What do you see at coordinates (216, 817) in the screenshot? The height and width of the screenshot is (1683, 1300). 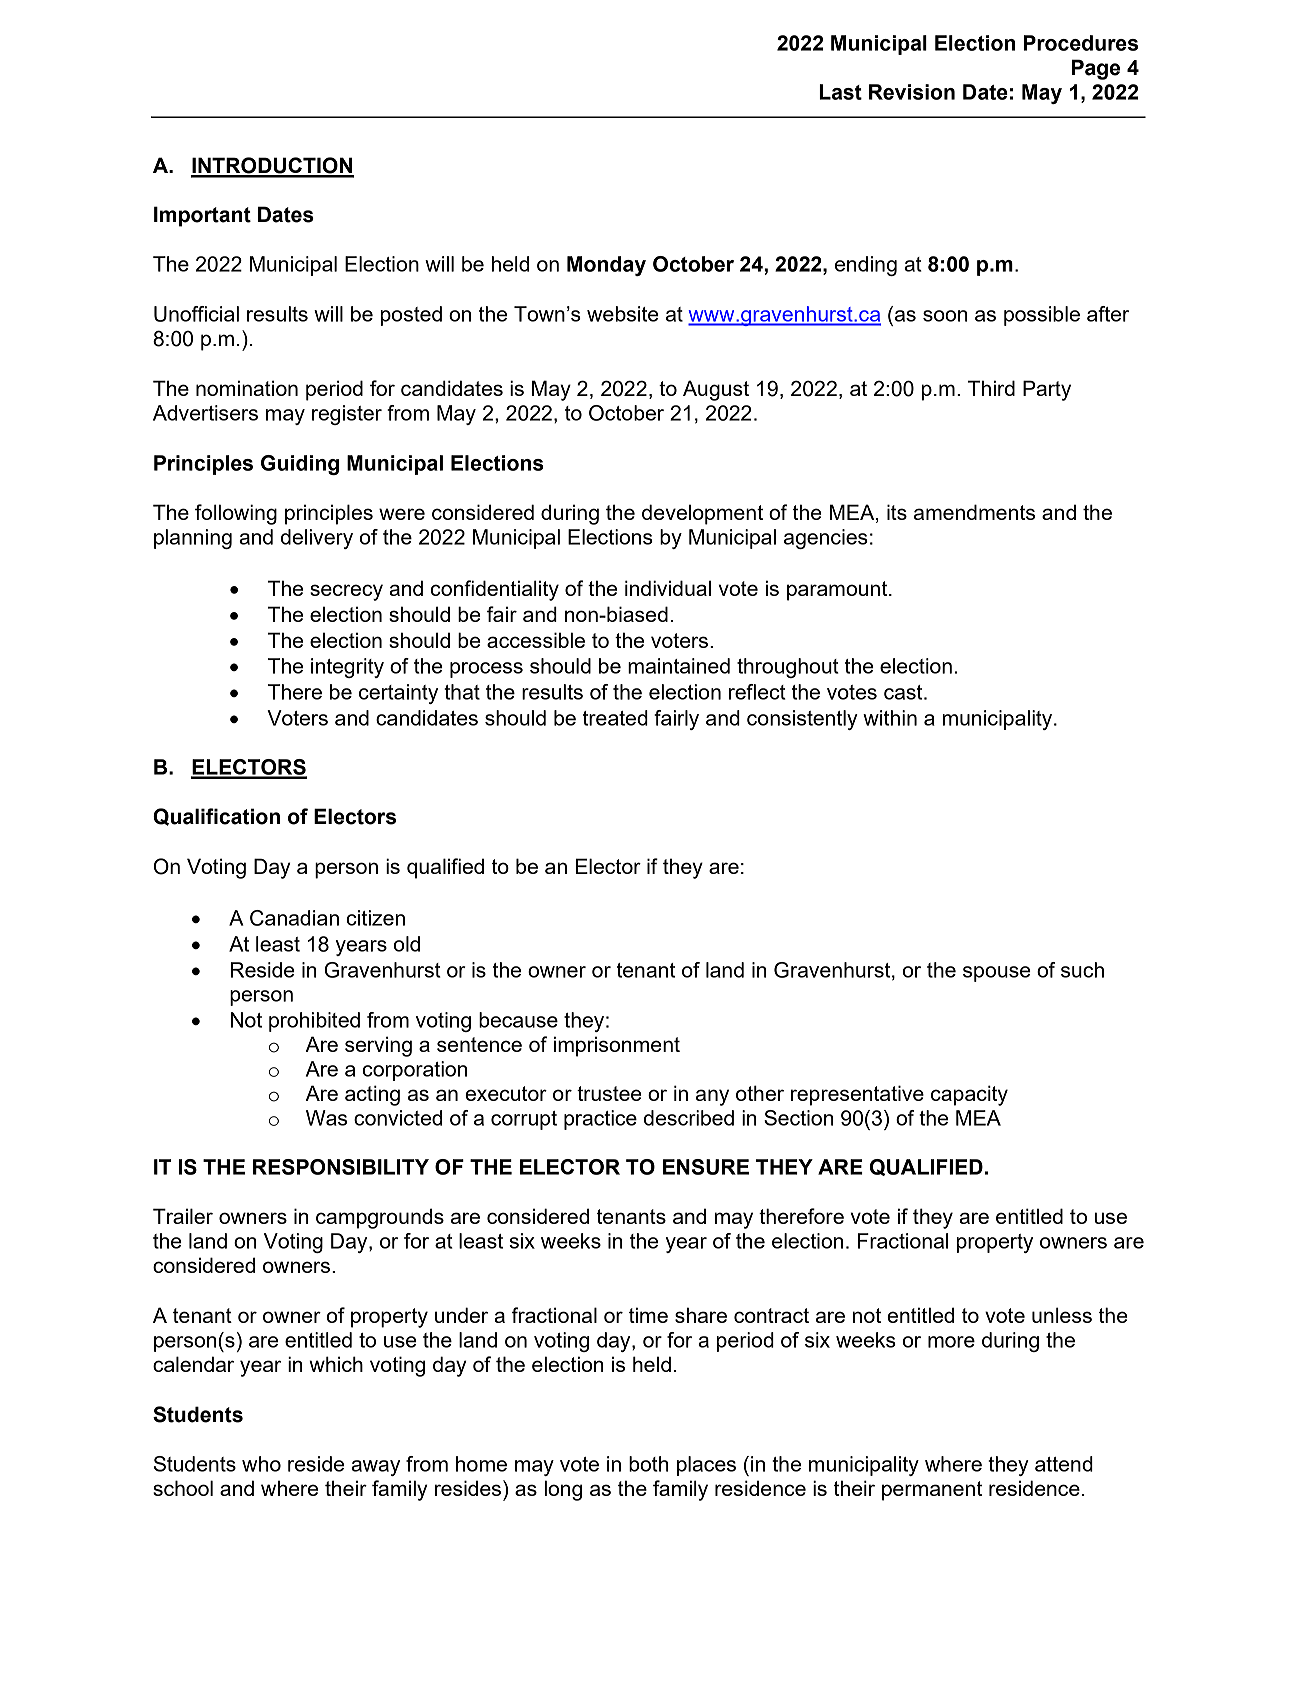 I see `Qualification` at bounding box center [216, 817].
